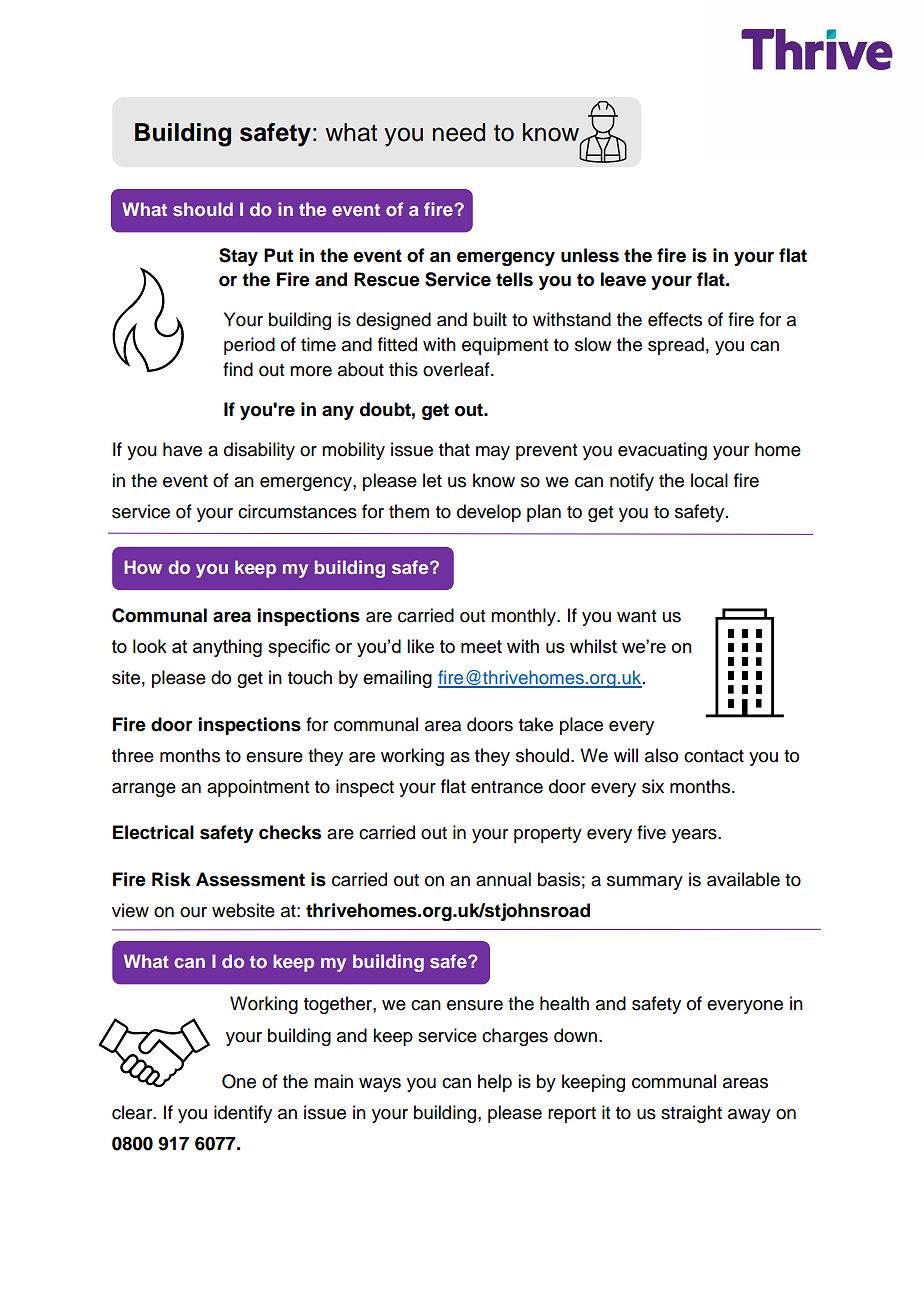 The image size is (924, 1308). I want to click on have, so click(182, 449).
